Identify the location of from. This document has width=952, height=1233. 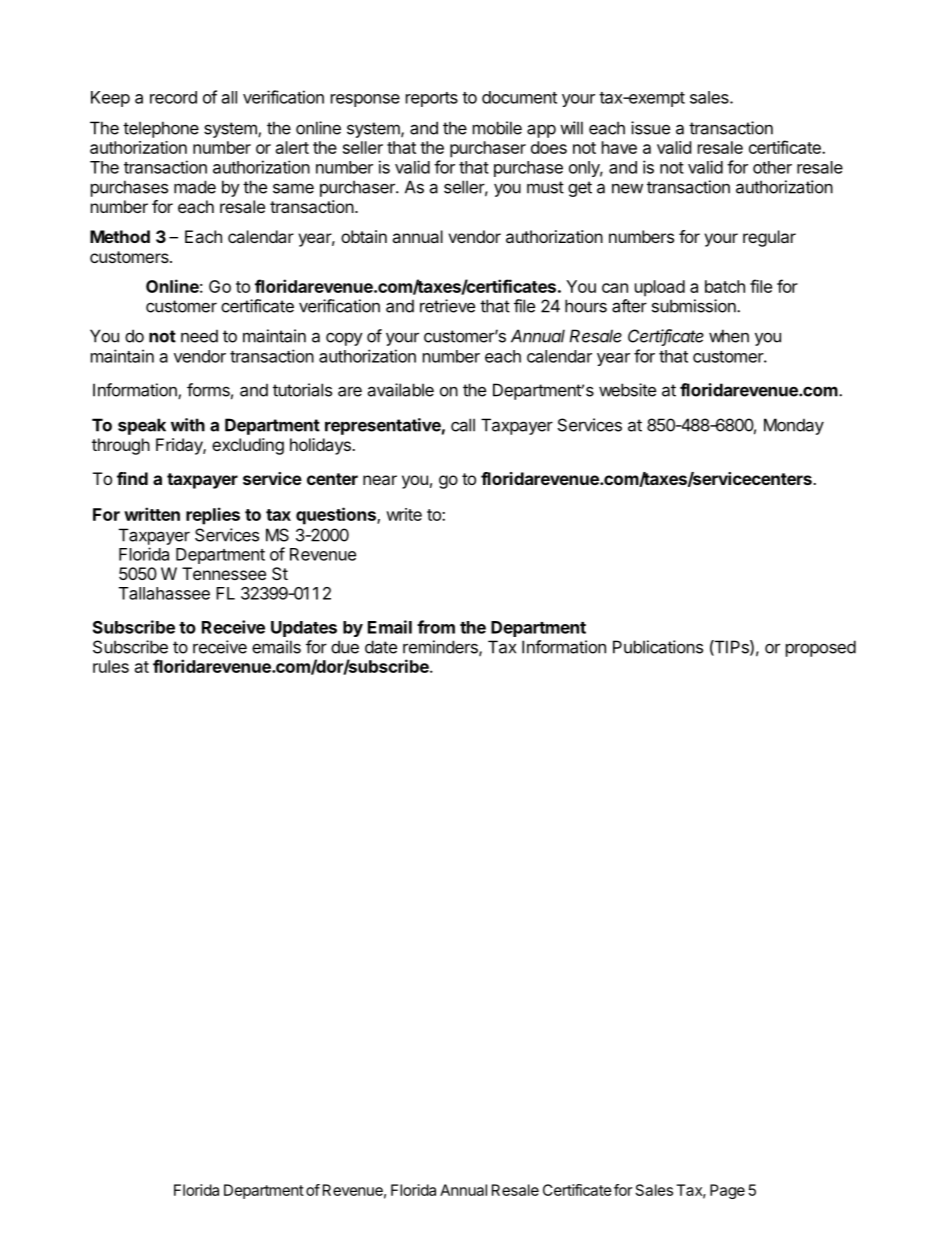
(436, 627).
